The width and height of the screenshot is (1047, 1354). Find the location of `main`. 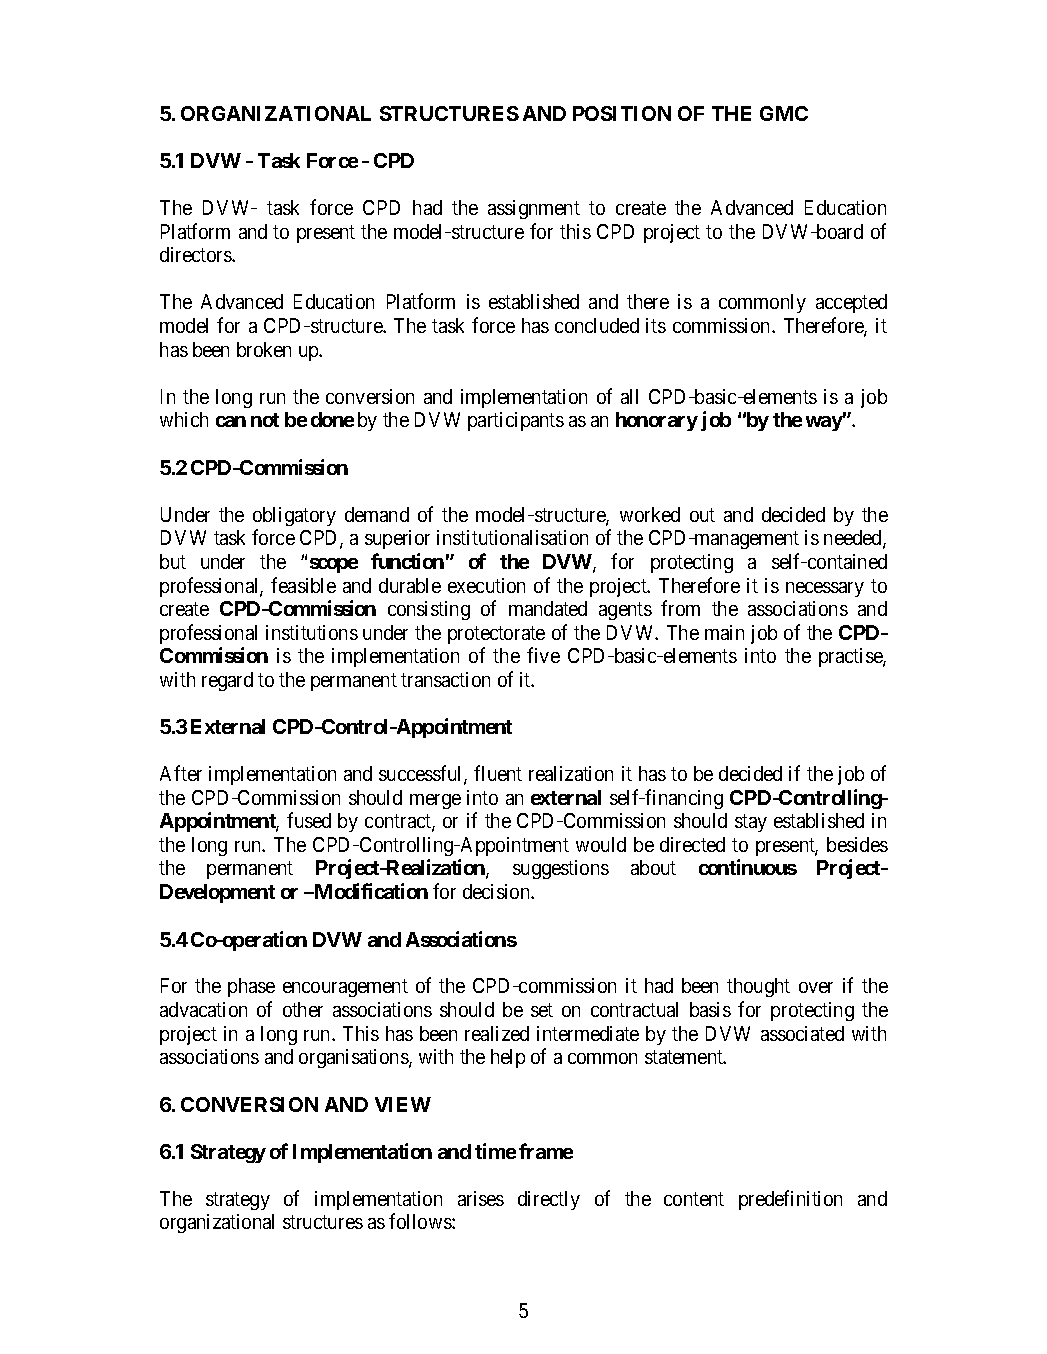

main is located at coordinates (724, 632).
